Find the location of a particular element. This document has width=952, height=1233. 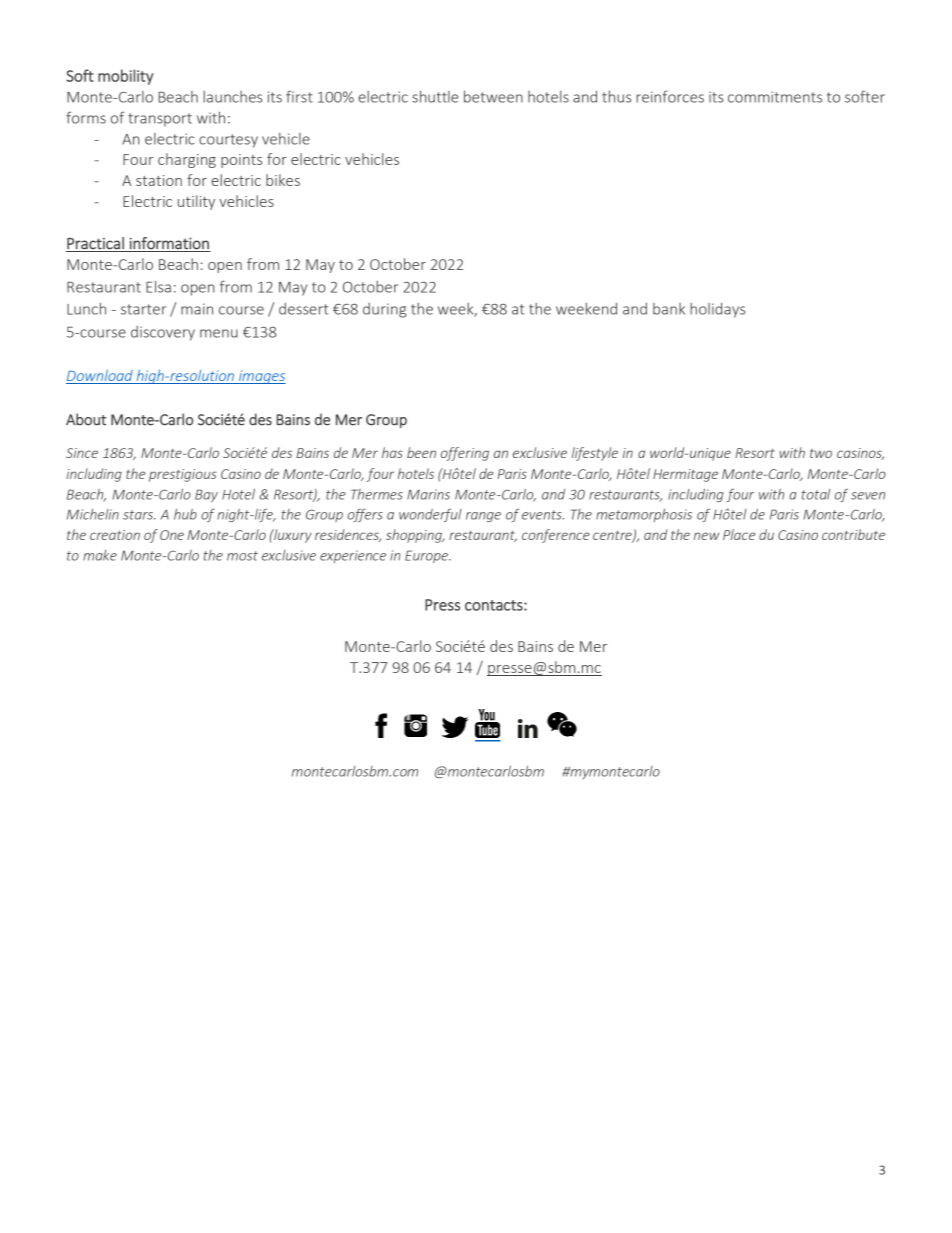

range is located at coordinates (483, 517).
